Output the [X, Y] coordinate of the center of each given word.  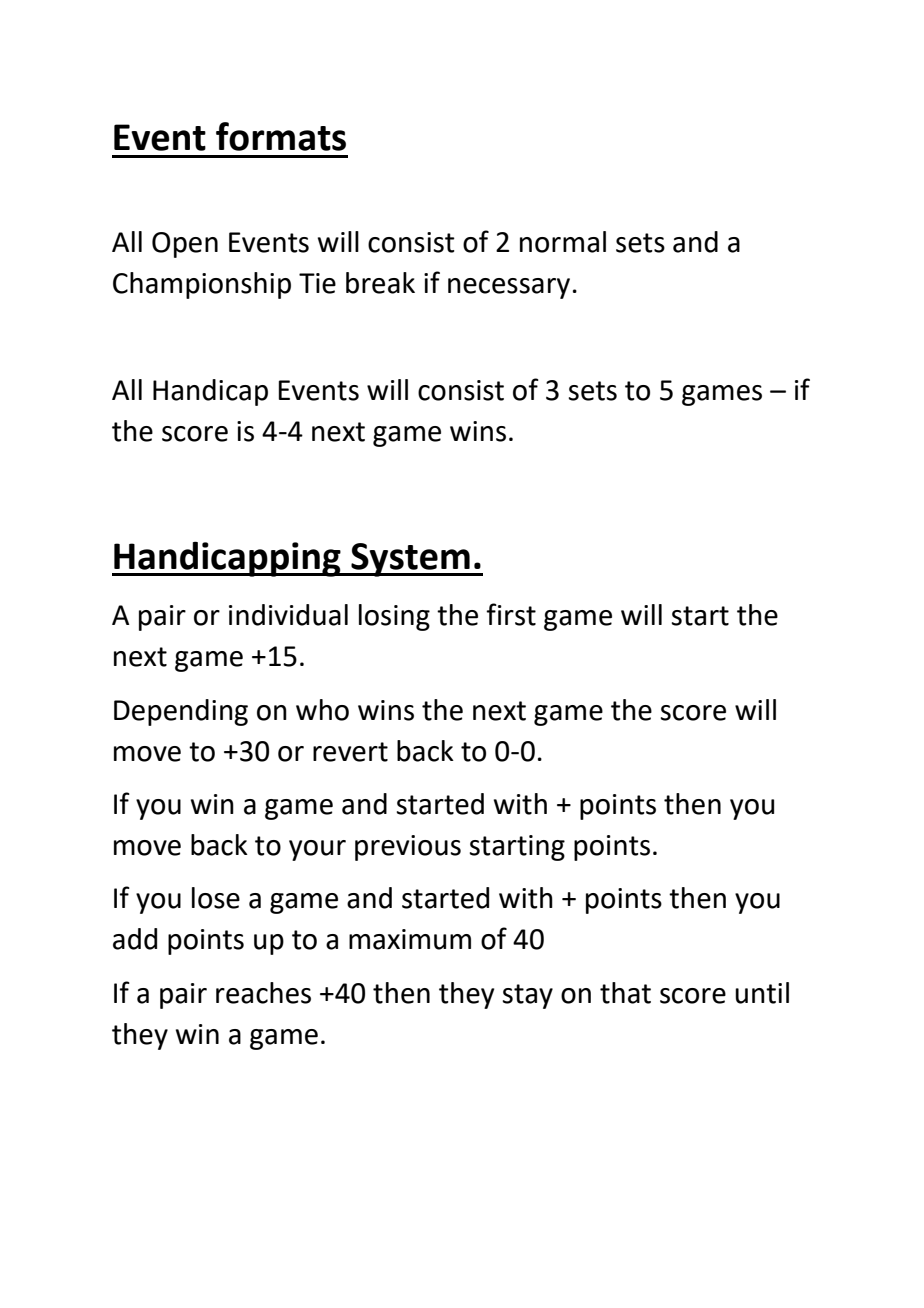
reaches [263, 993]
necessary [509, 288]
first [511, 614]
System [410, 560]
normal [563, 242]
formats [281, 136]
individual [288, 615]
